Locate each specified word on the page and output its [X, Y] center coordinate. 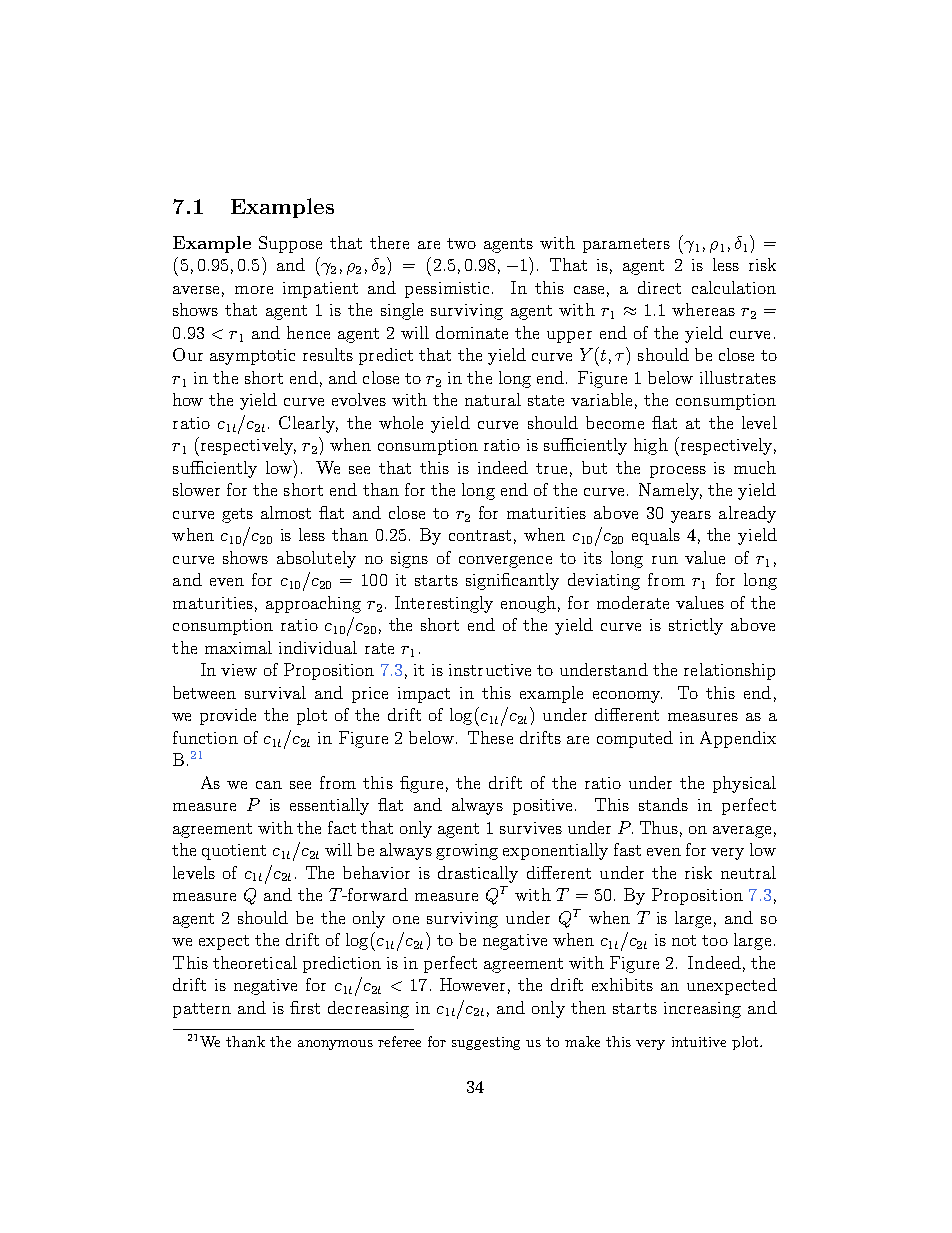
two [461, 243]
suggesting [486, 1043]
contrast [480, 535]
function [205, 737]
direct [659, 287]
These [490, 737]
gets [237, 515]
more [254, 290]
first [305, 1007]
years [691, 517]
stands [663, 804]
